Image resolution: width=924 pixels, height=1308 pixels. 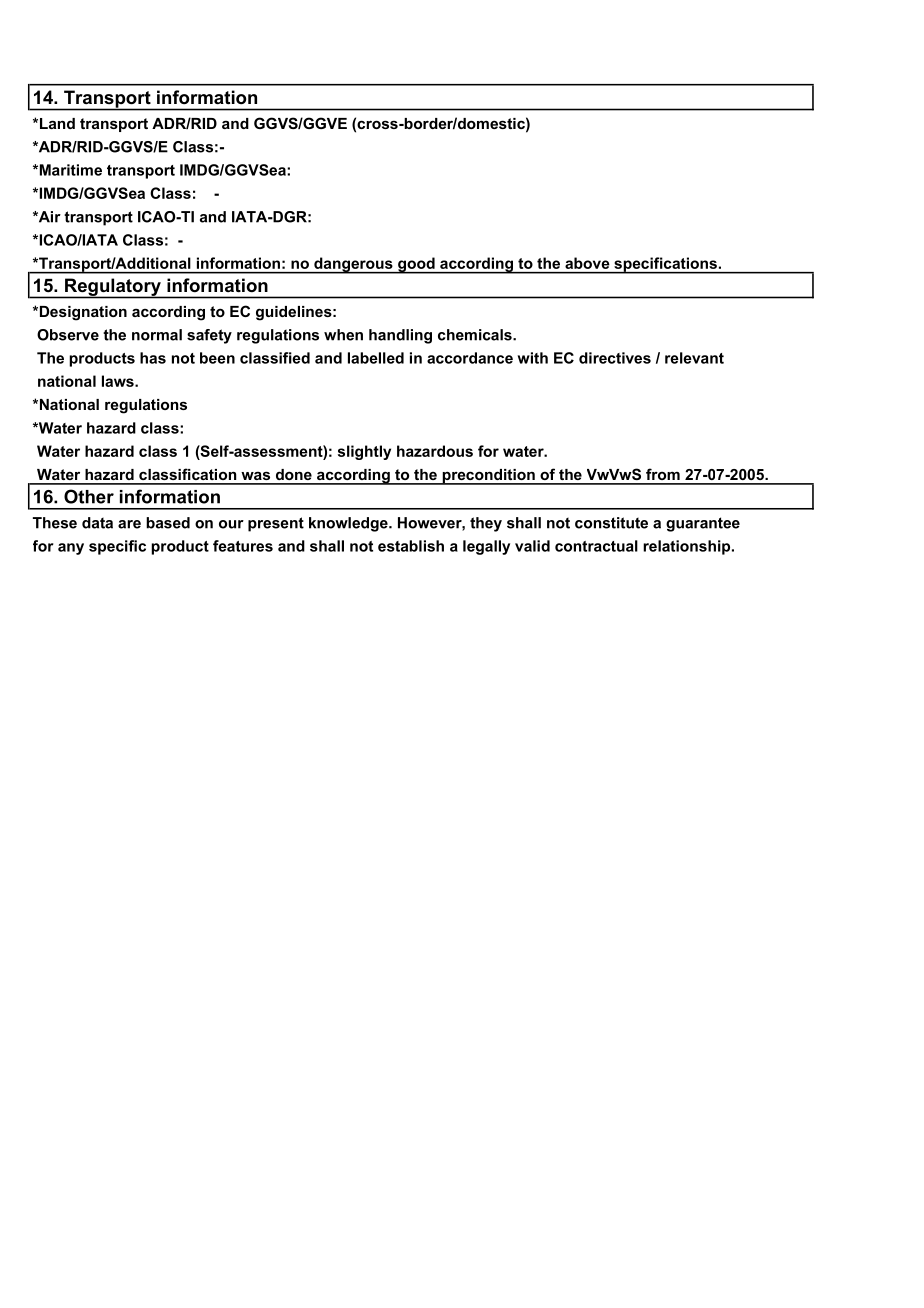 What do you see at coordinates (488, 477) in the screenshot?
I see `precondition` at bounding box center [488, 477].
